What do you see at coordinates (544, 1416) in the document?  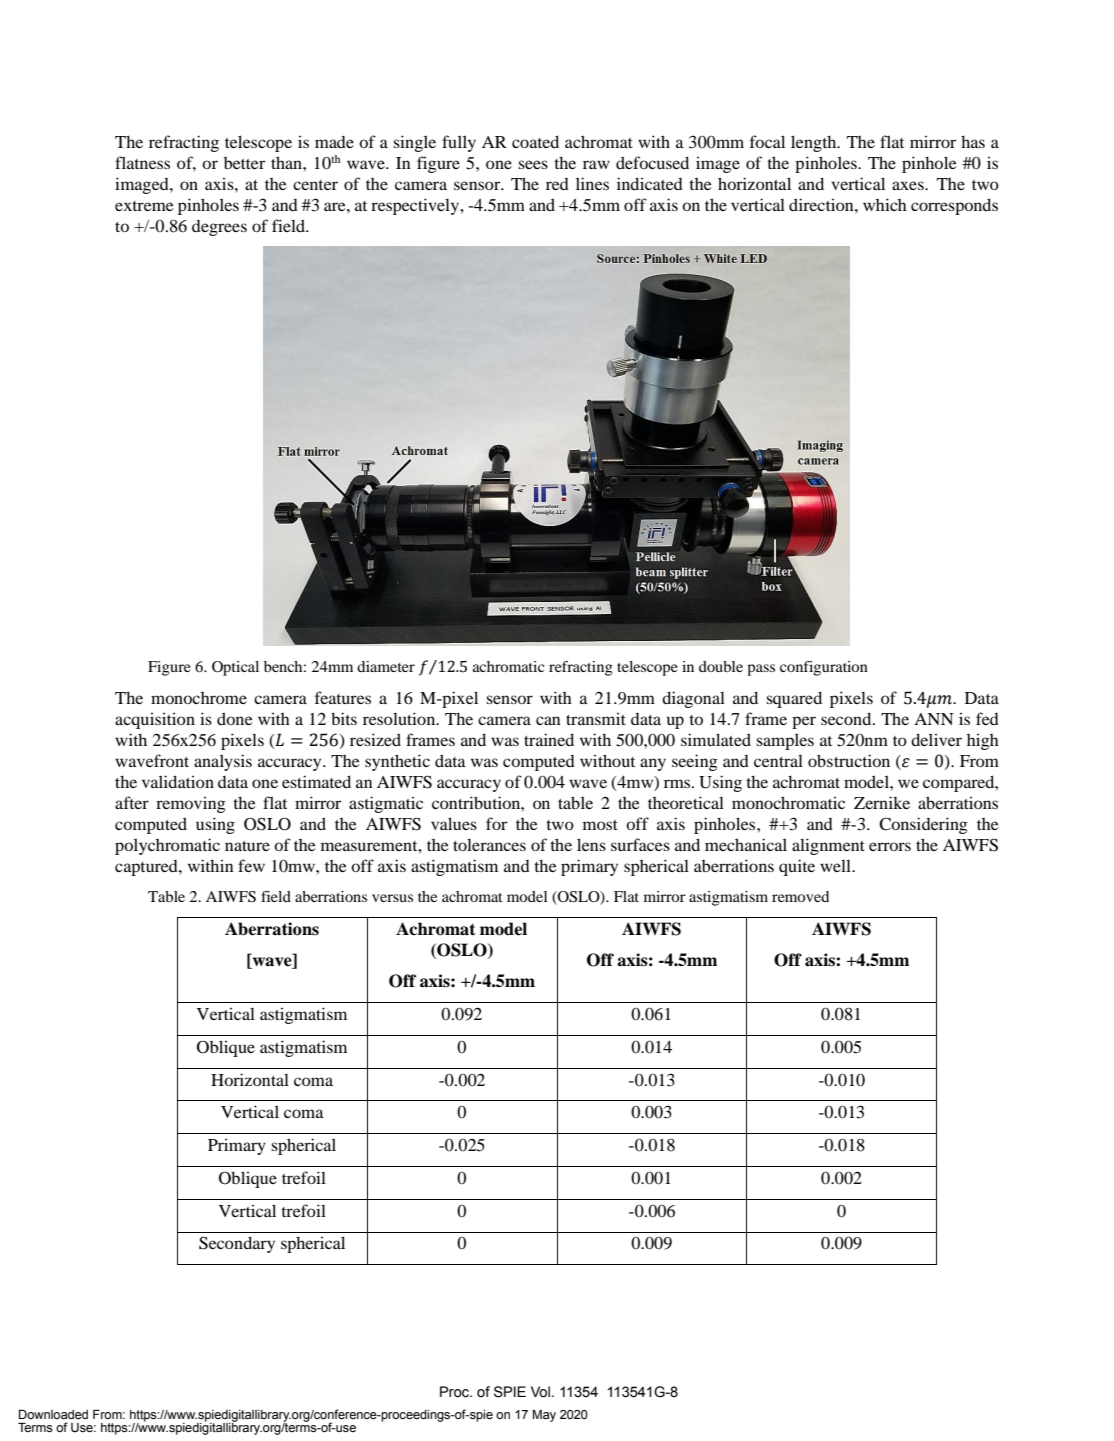 I see `May` at bounding box center [544, 1416].
